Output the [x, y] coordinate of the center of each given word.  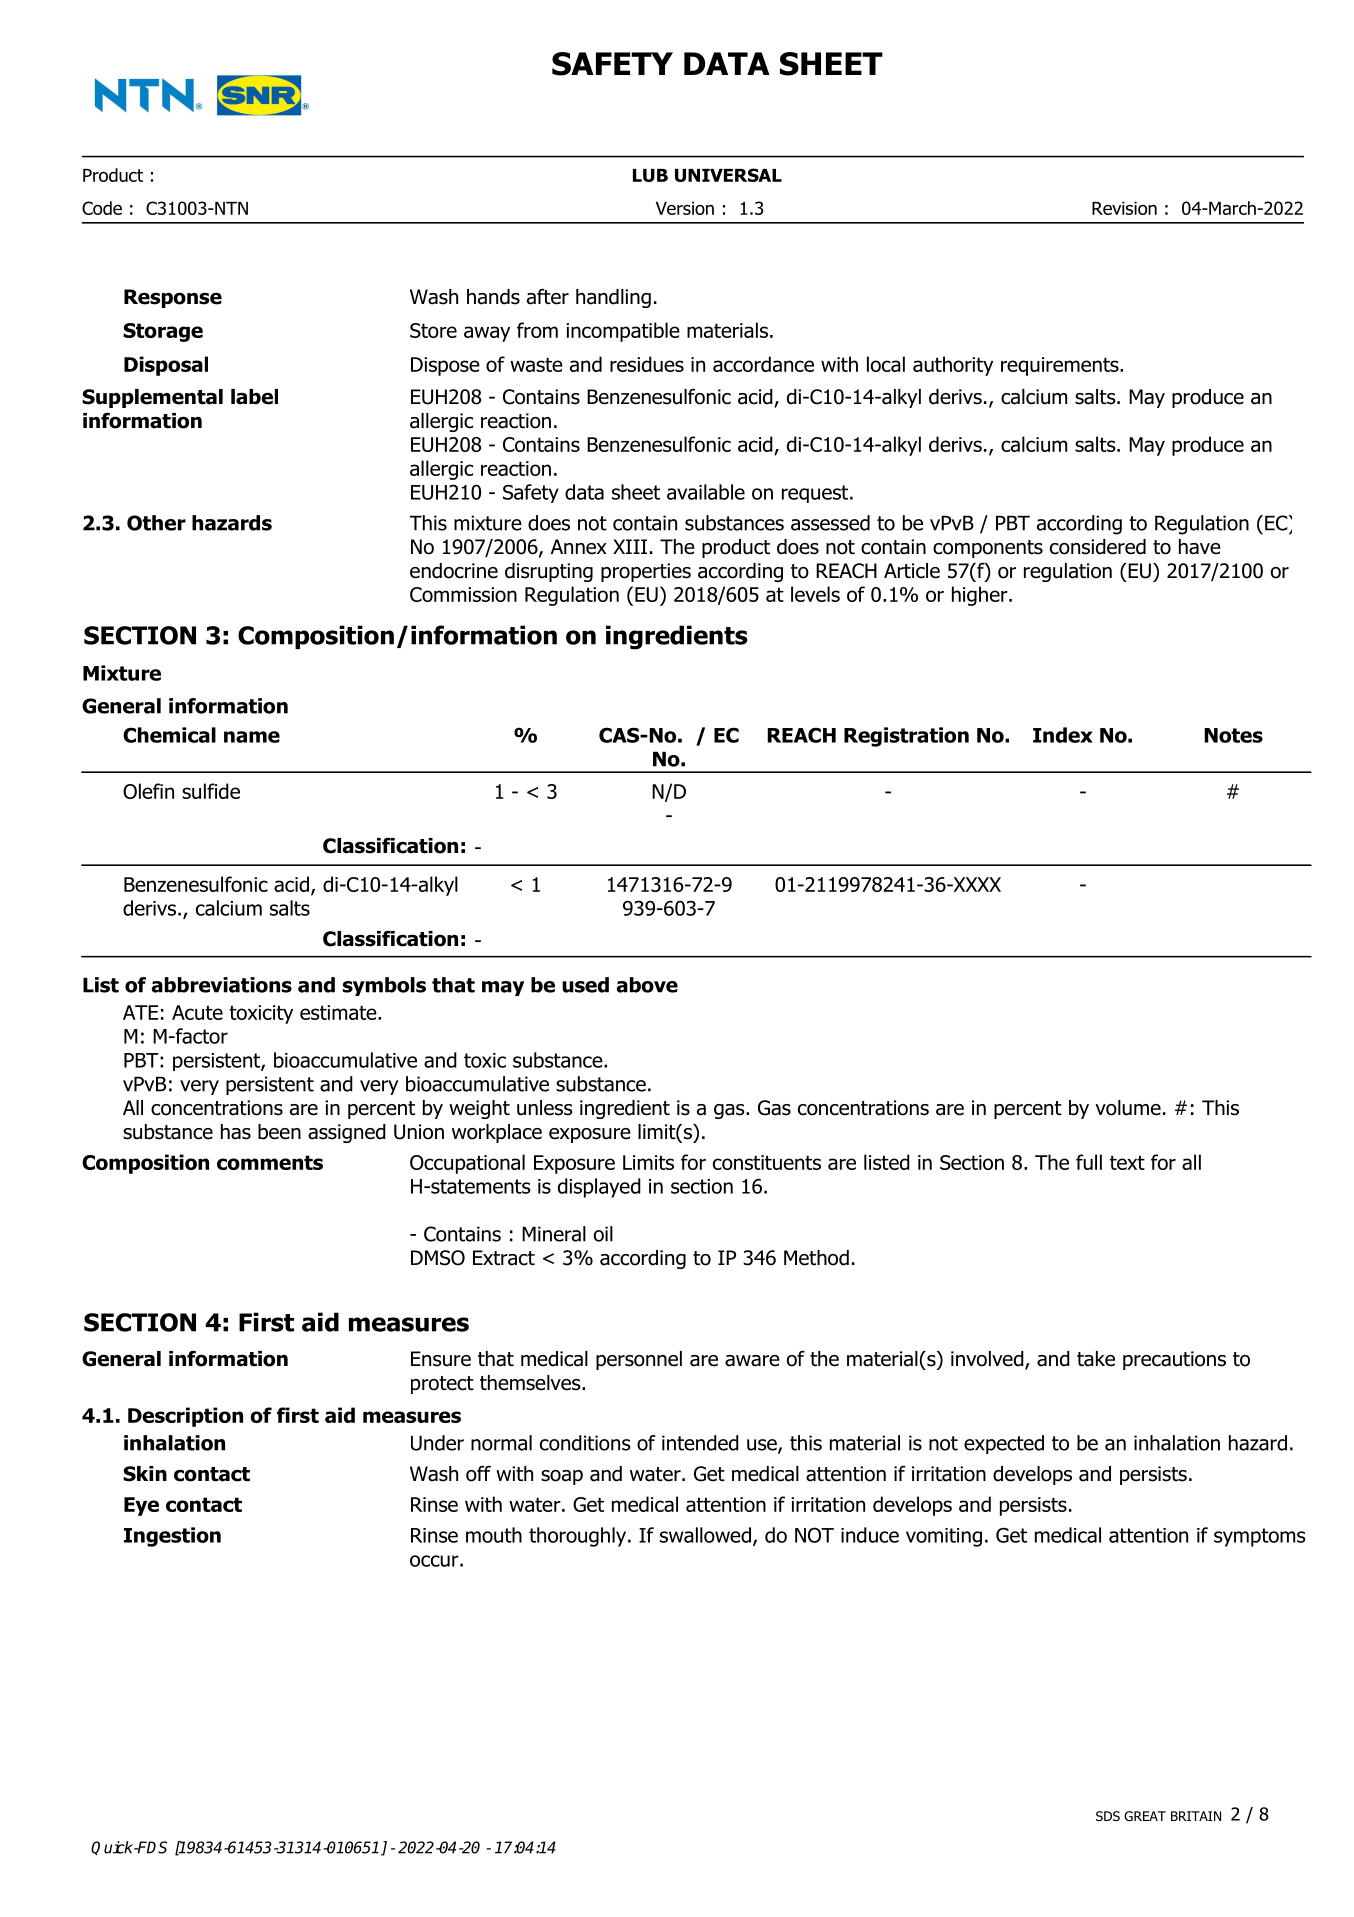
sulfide [211, 791]
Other [156, 523]
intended [700, 1443]
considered [1098, 547]
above [647, 985]
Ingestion [172, 1537]
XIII [630, 546]
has [236, 1132]
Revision [1124, 208]
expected [1004, 1444]
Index [1063, 735]
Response [173, 298]
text [1127, 1162]
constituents [767, 1162]
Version [685, 208]
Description [185, 1417]
